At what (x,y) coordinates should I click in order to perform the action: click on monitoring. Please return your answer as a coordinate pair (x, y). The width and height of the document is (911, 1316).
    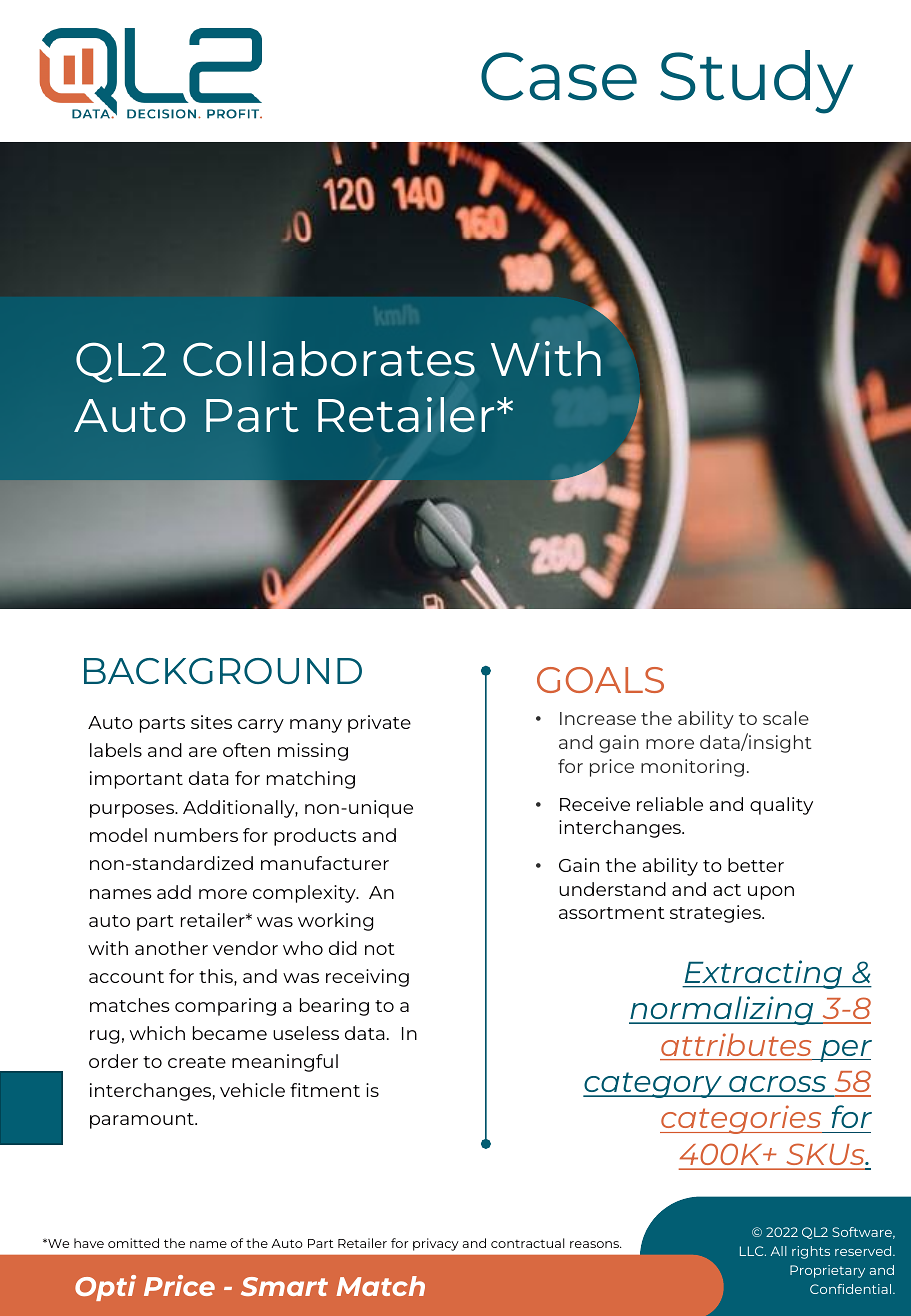
    Looking at the image, I should click on (692, 768).
